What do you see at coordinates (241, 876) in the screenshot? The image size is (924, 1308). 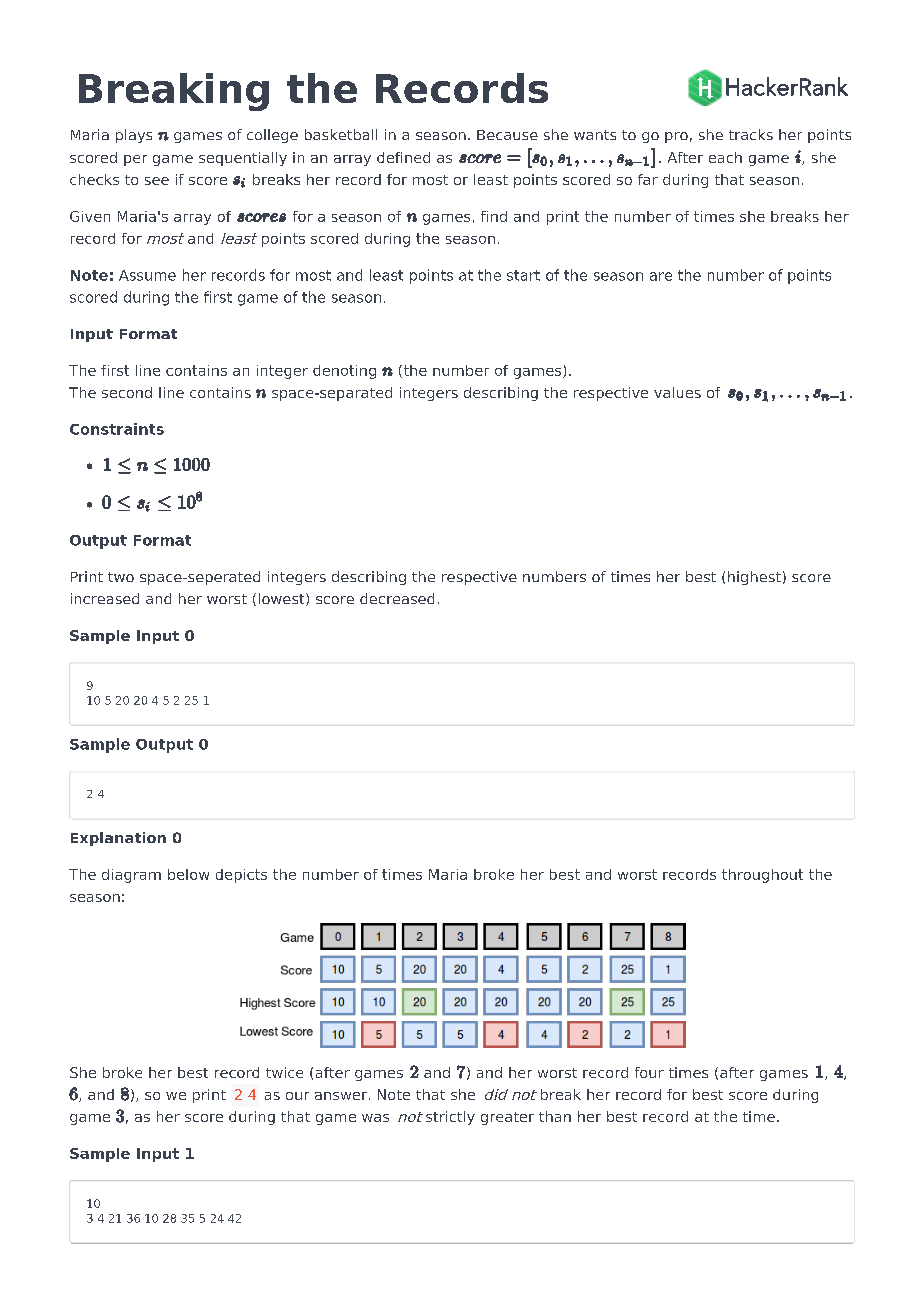 I see `depicts` at bounding box center [241, 876].
